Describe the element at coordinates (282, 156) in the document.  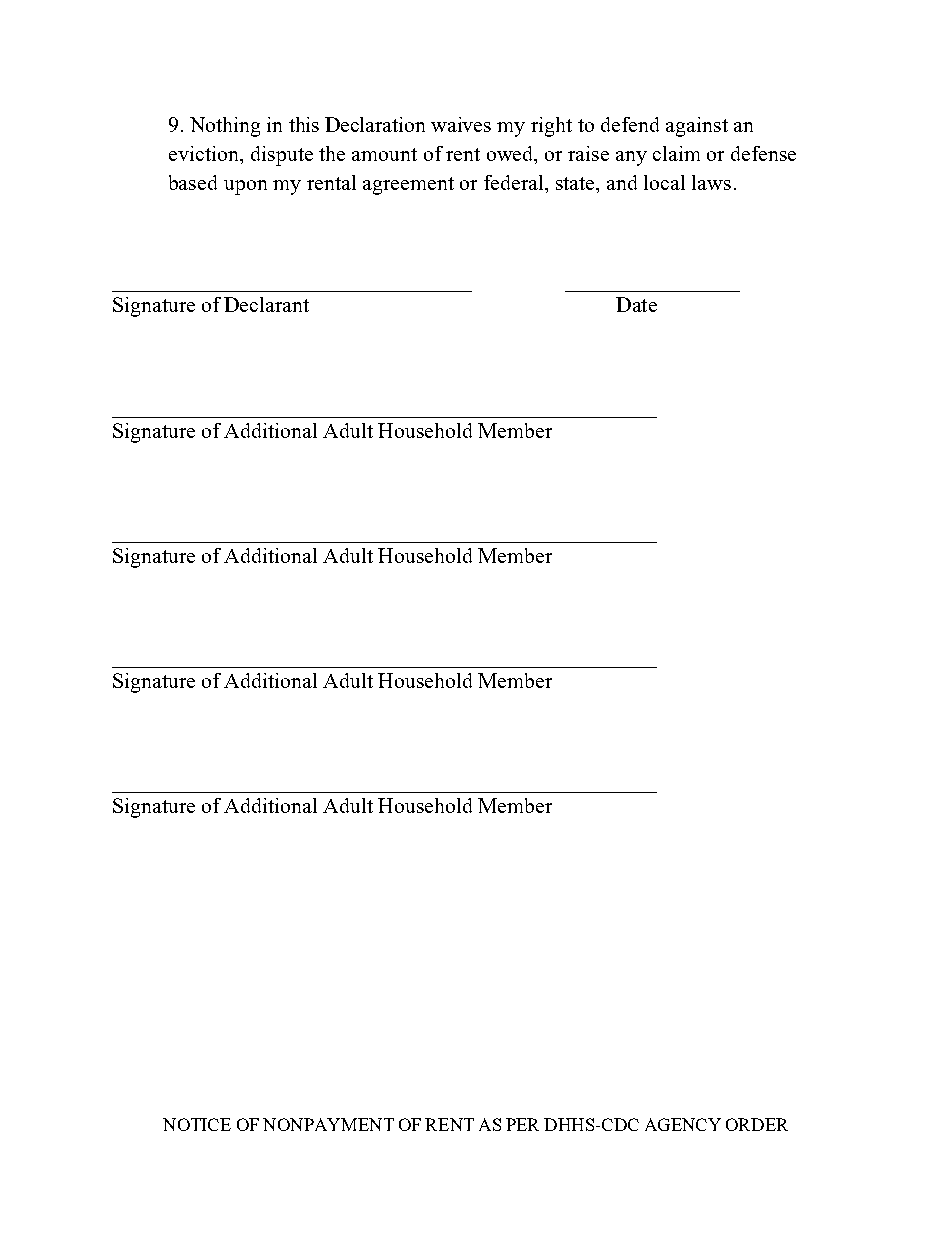
I see `dispute` at that location.
